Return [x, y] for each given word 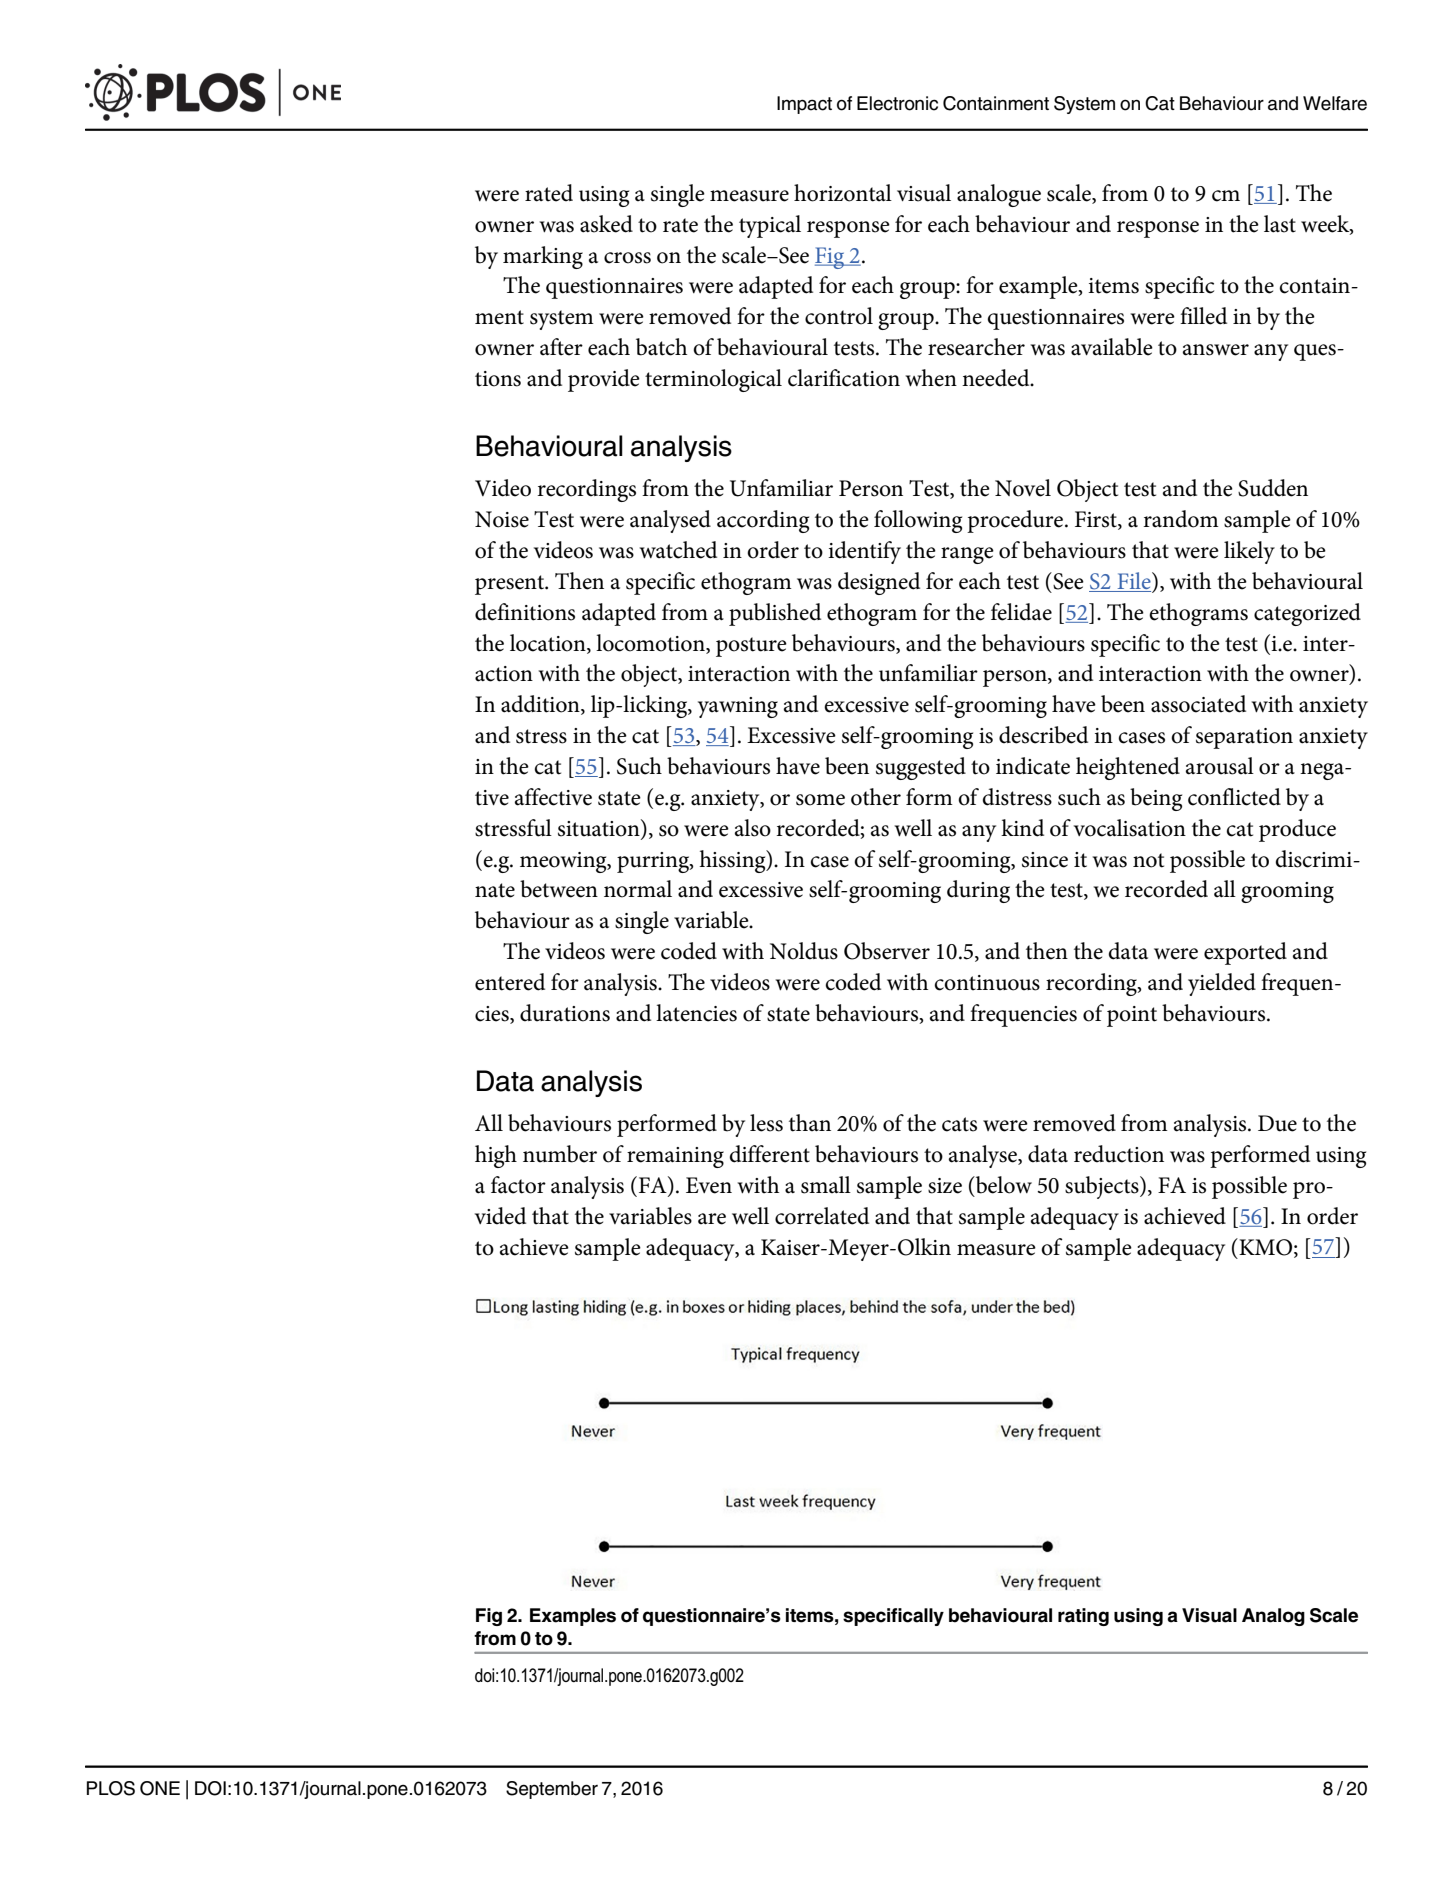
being [1156, 799]
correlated [822, 1216]
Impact [804, 105]
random [1181, 519]
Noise [502, 519]
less [766, 1123]
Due [1277, 1123]
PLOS [111, 1788]
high [496, 1156]
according [763, 521]
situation [600, 828]
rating [1083, 1617]
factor [518, 1185]
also [753, 828]
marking [543, 257]
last [1280, 224]
